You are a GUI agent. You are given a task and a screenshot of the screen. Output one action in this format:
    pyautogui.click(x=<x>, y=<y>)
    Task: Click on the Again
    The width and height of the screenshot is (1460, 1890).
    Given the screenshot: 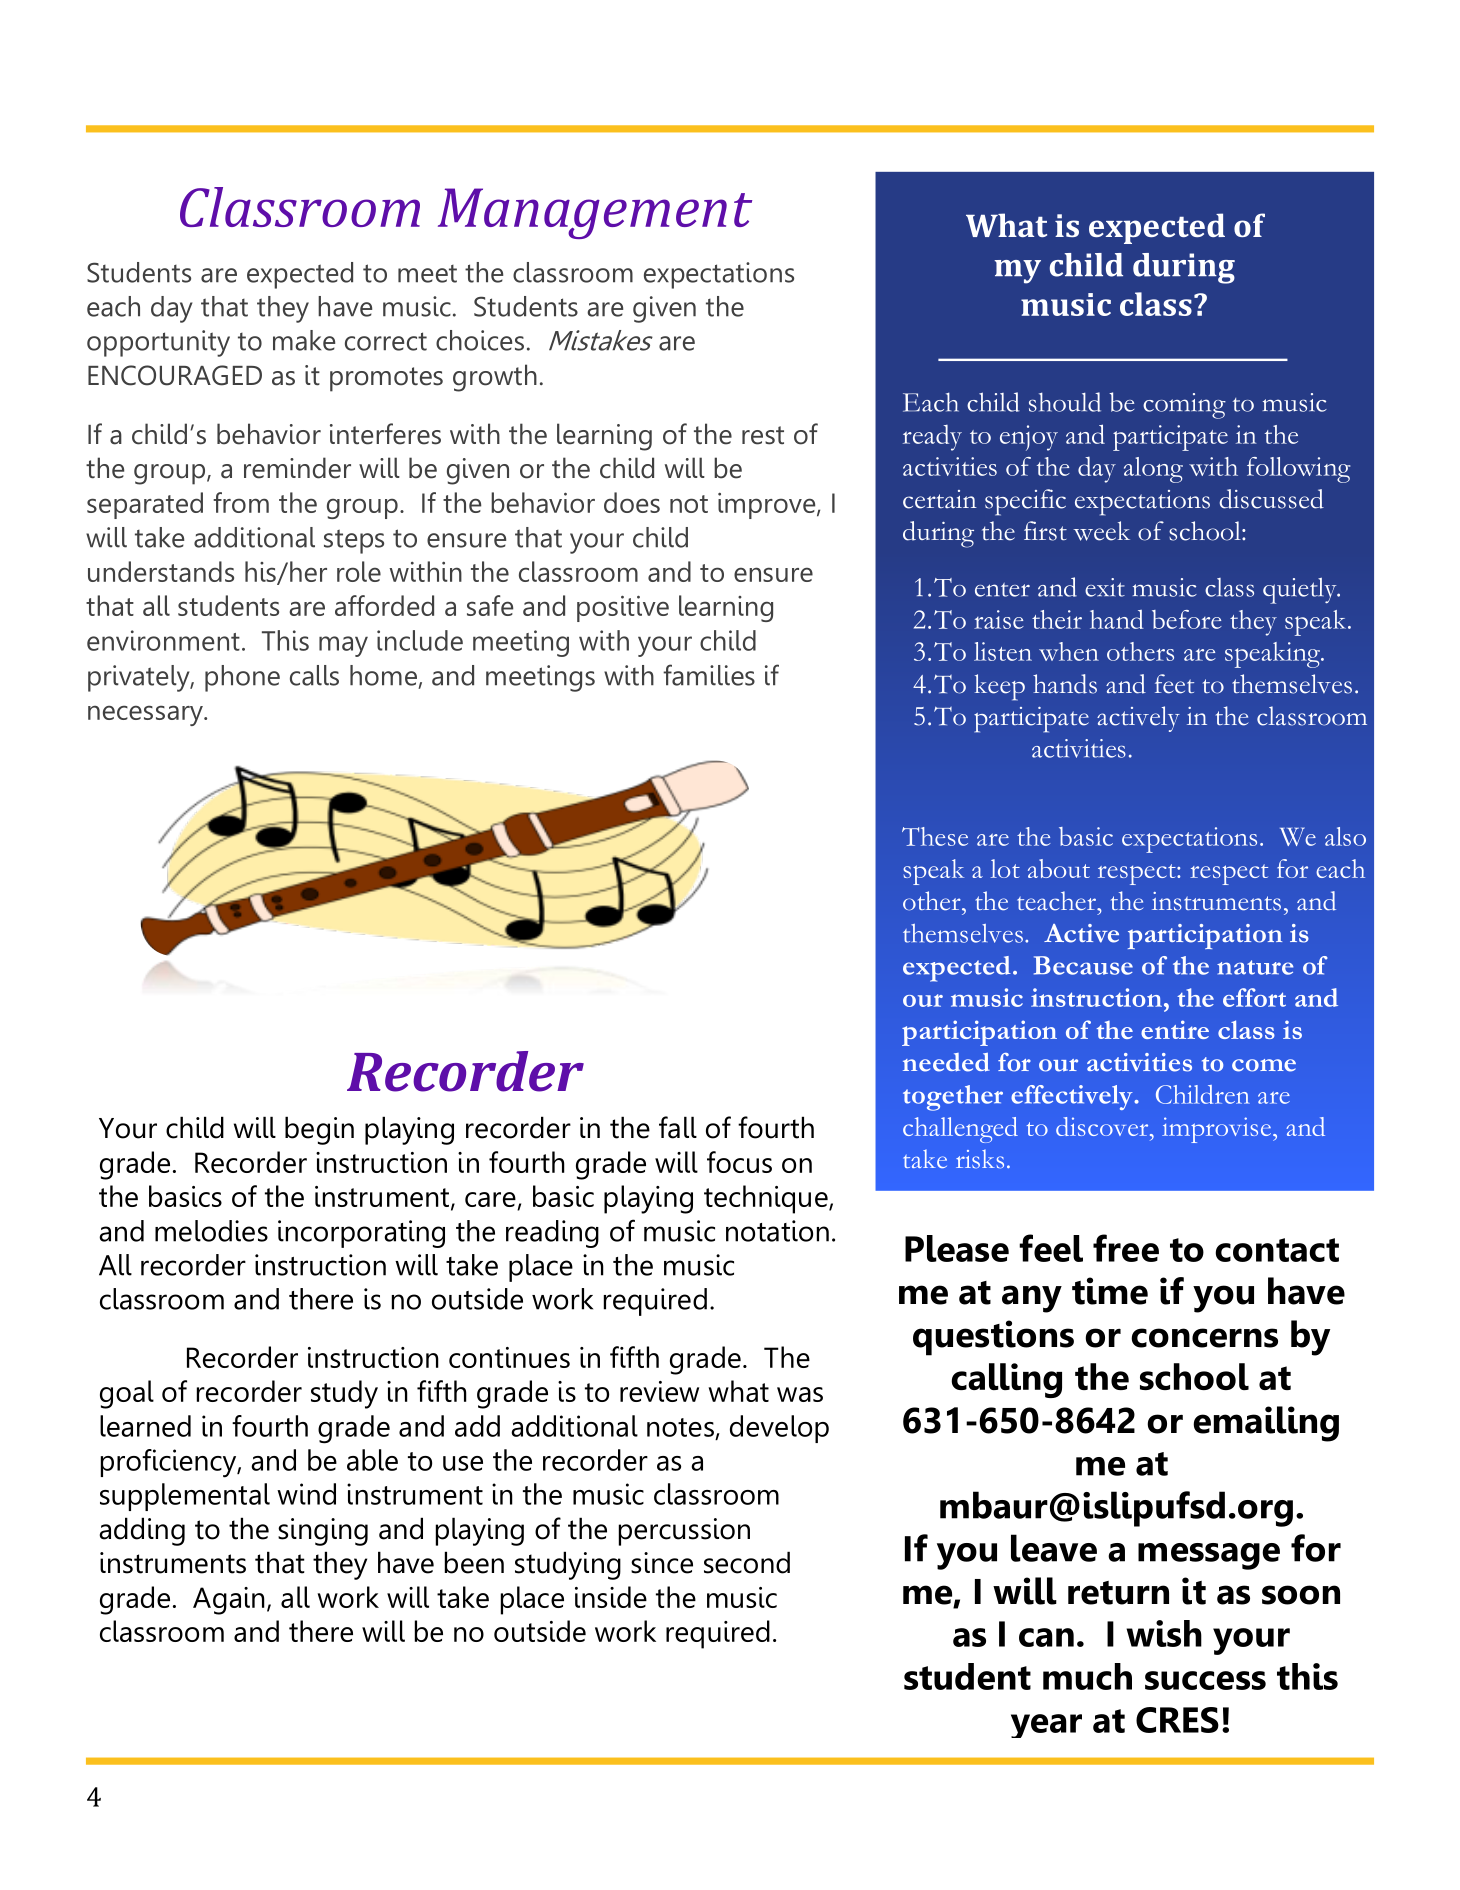 What is the action you would take?
    pyautogui.click(x=229, y=1601)
